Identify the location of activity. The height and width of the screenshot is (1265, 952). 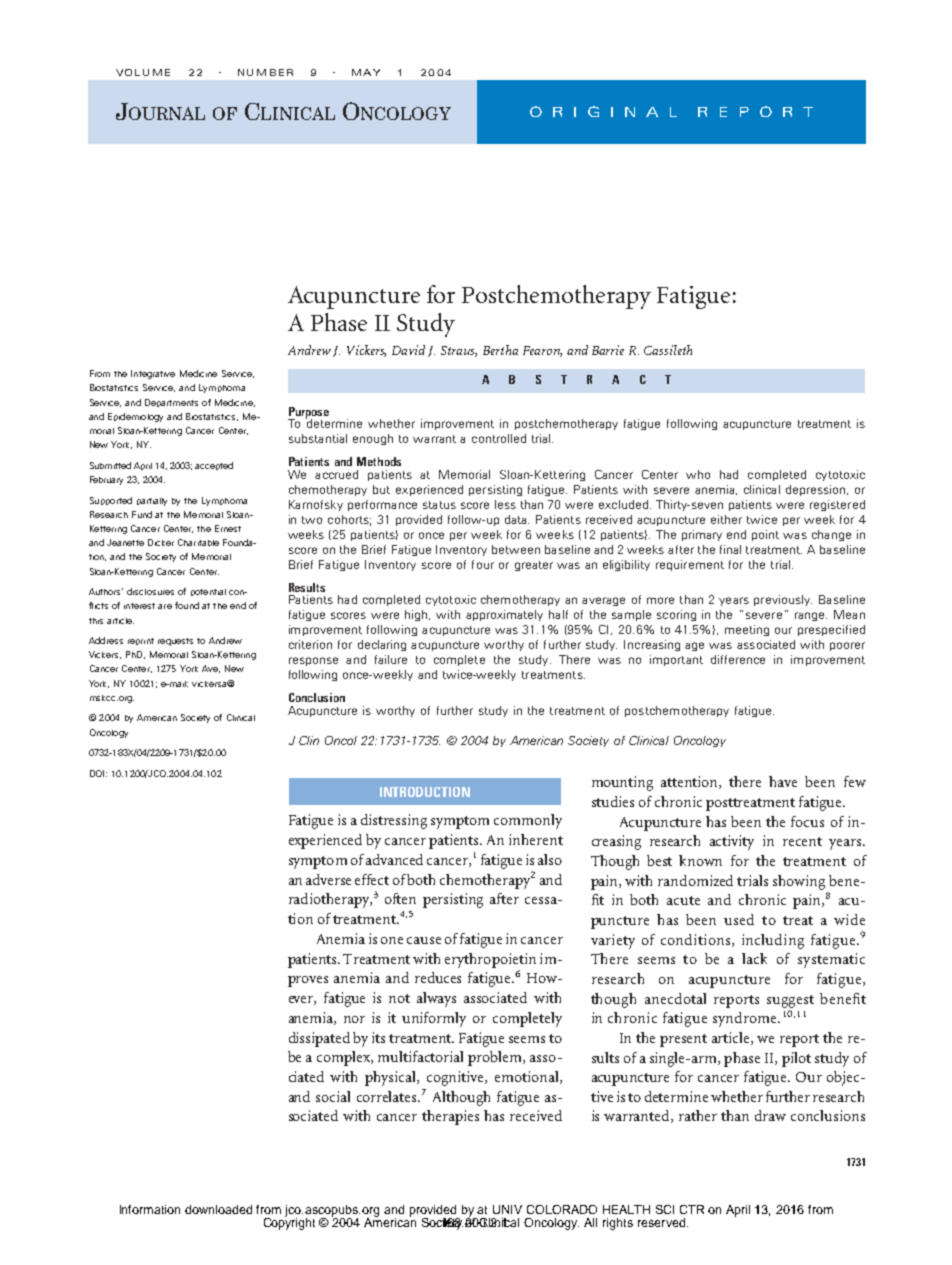
(732, 842).
